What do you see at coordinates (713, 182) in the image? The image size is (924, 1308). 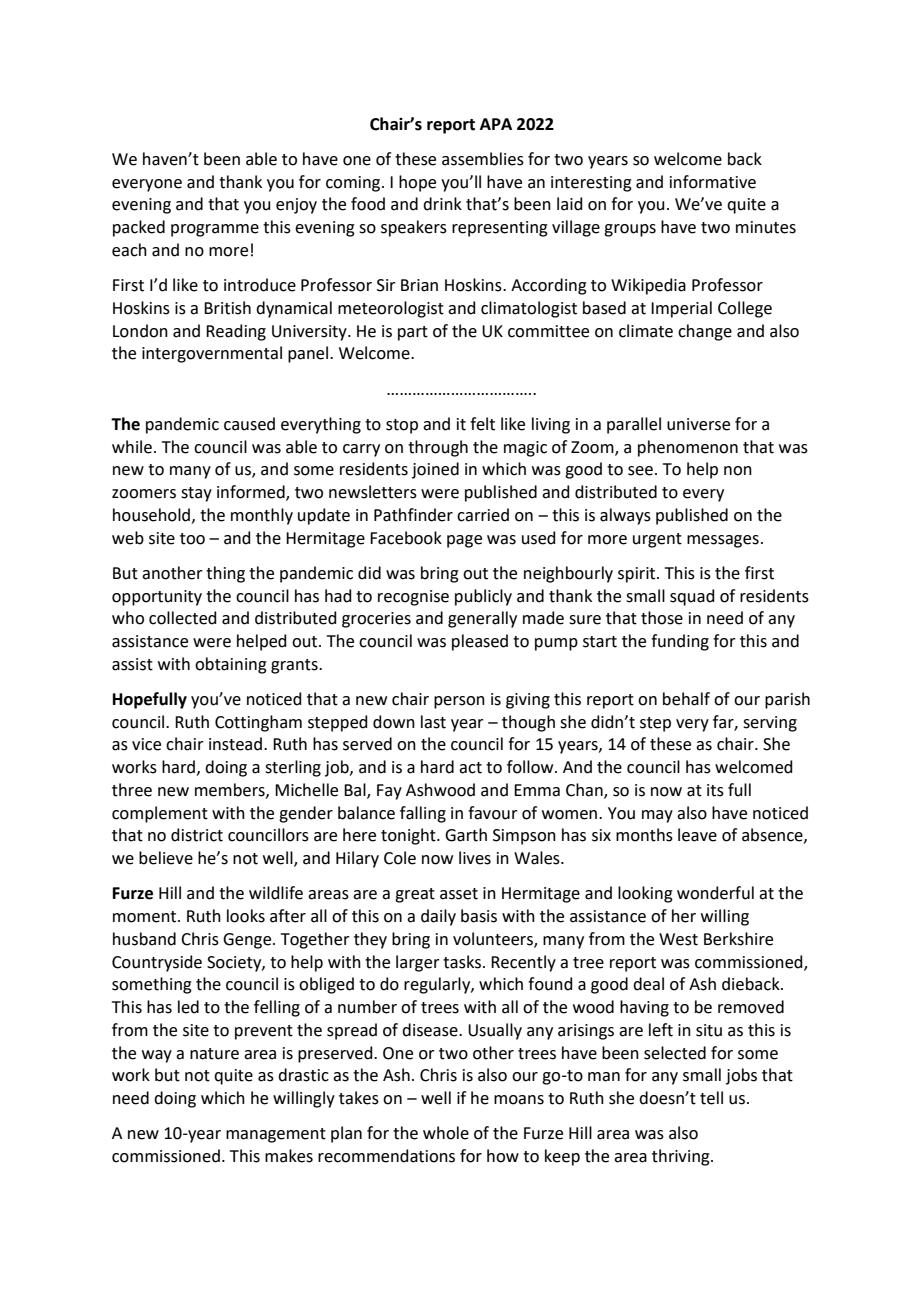 I see `informative` at bounding box center [713, 182].
